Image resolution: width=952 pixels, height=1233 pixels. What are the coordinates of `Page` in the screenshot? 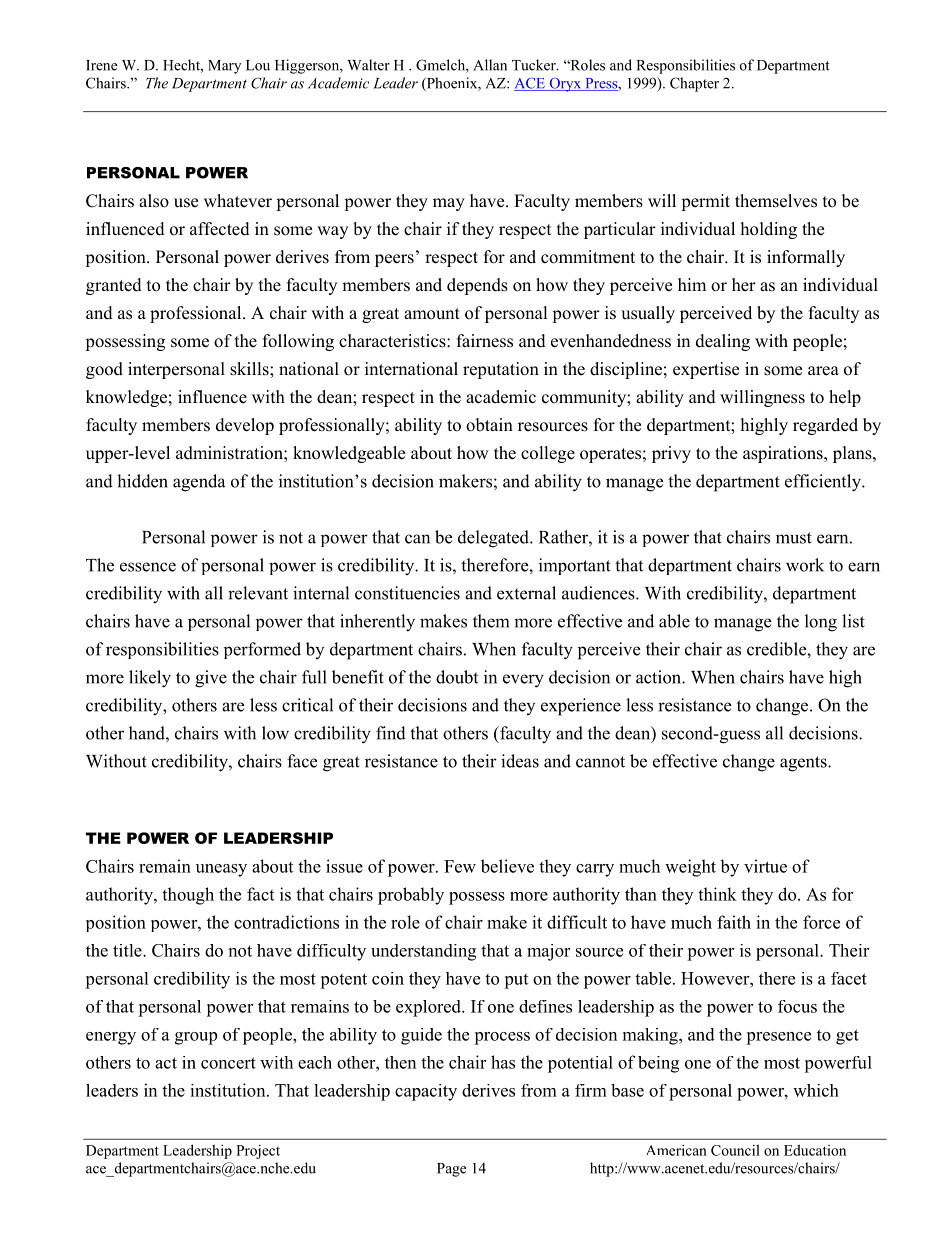 It's located at (451, 1170).
